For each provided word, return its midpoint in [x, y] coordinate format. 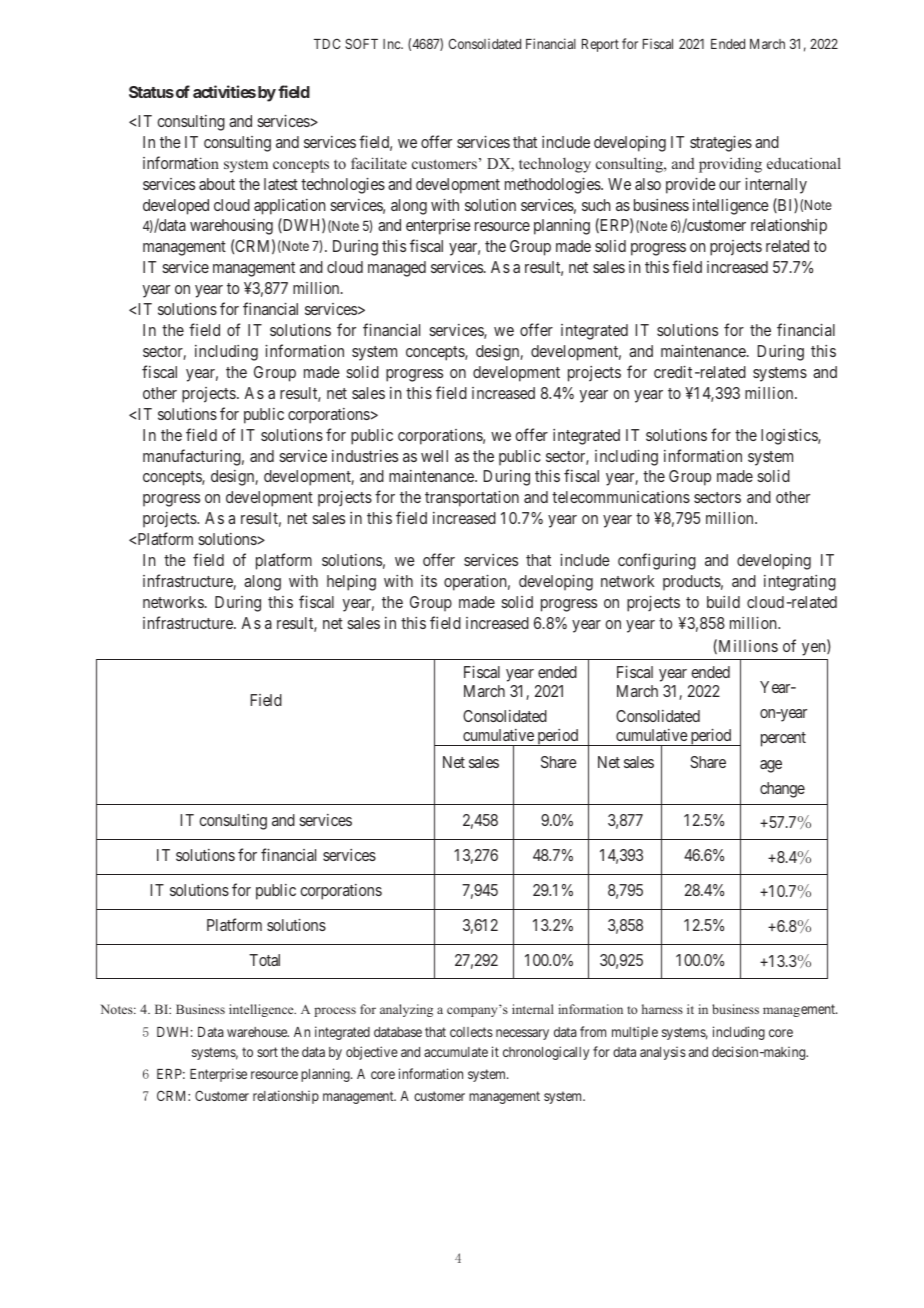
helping [351, 583]
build [723, 602]
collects [471, 1032]
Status [151, 92]
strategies [721, 144]
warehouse [258, 1032]
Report [600, 45]
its [429, 581]
